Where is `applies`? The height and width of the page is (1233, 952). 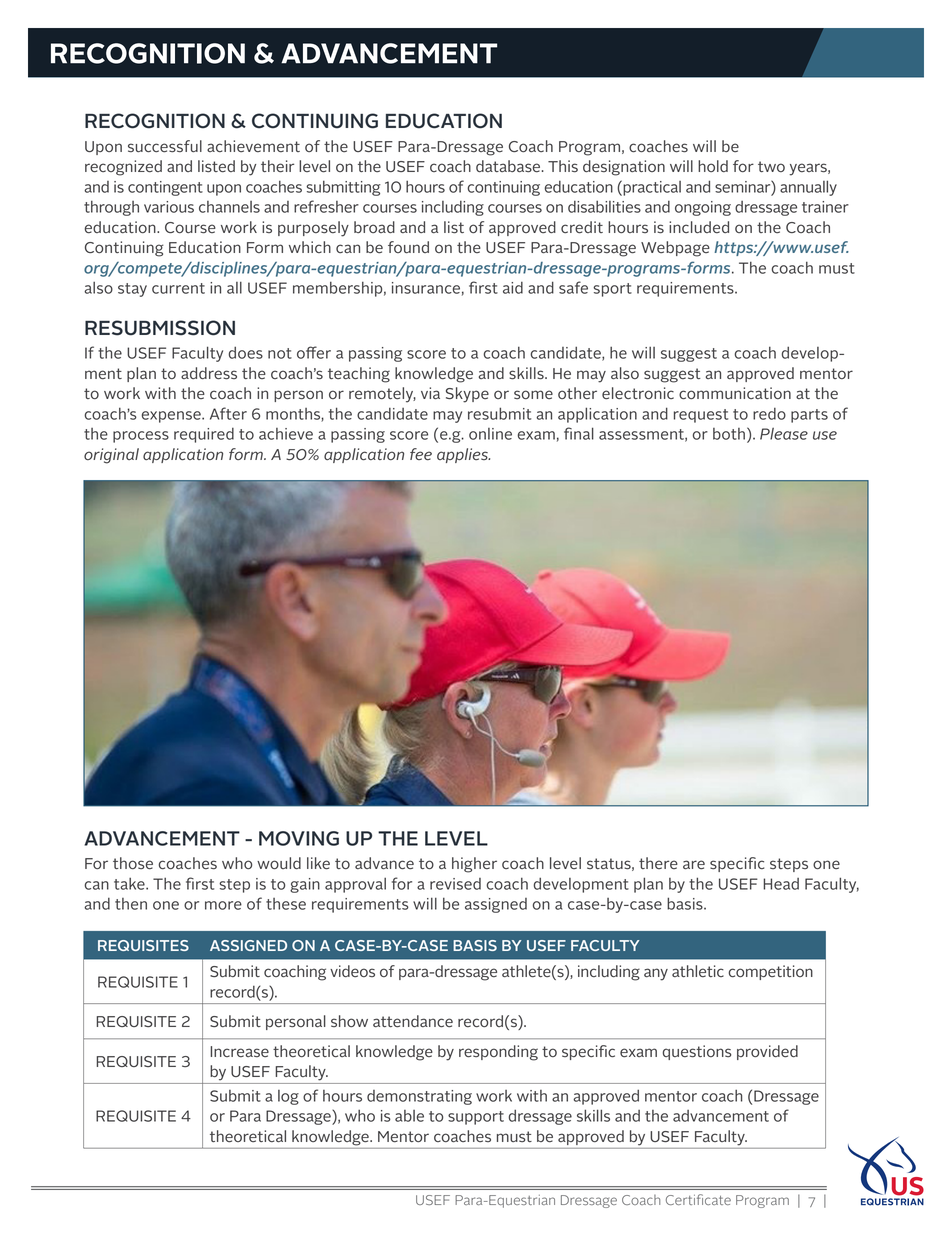
applies is located at coordinates (463, 455).
